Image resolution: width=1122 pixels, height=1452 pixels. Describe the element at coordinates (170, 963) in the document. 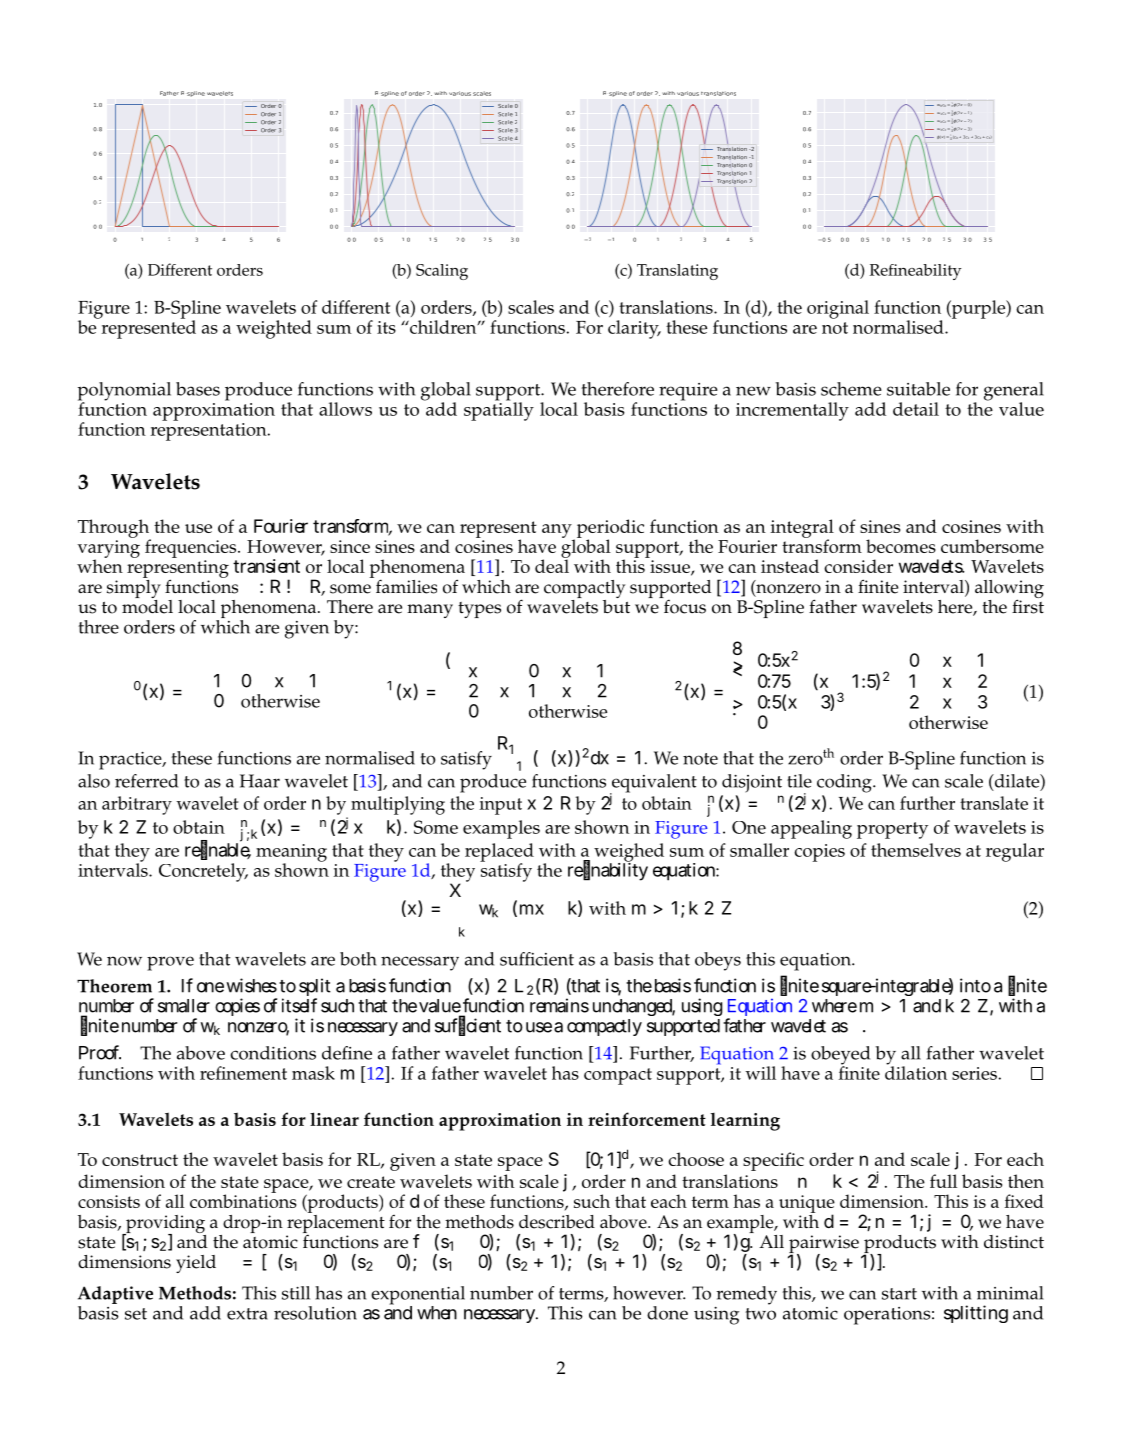

I see `prove` at that location.
